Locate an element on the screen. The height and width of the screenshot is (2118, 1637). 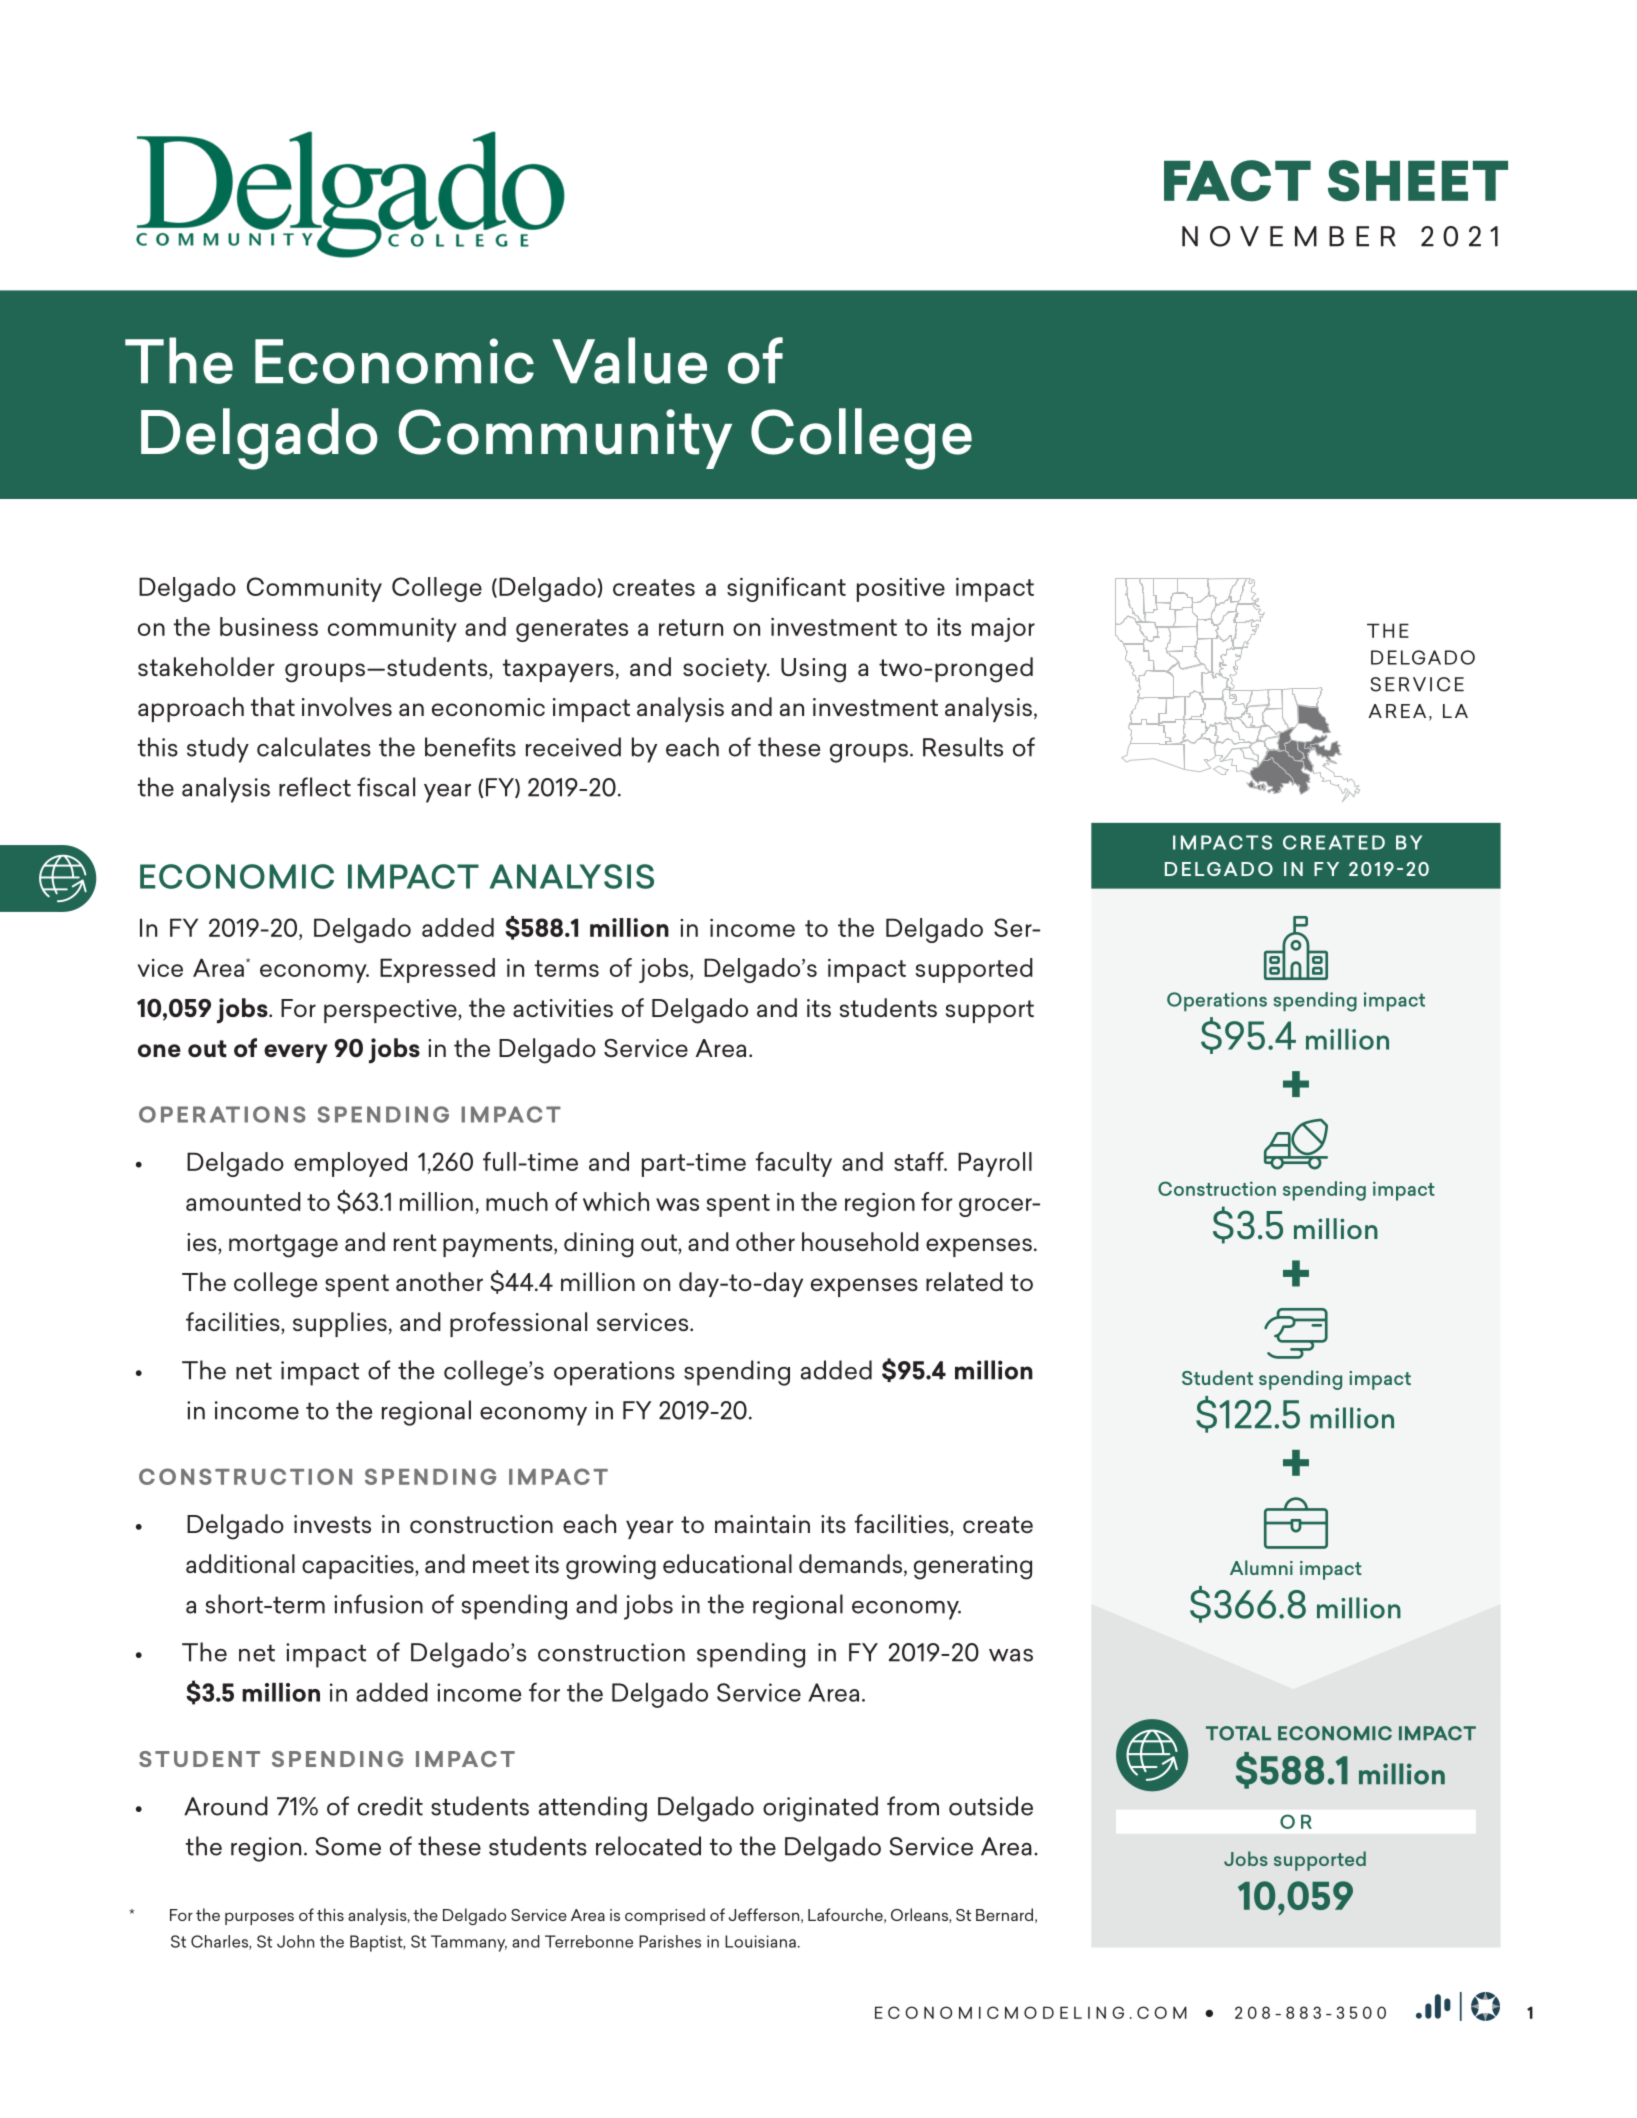
NOVEMBER is located at coordinates (1289, 236).
